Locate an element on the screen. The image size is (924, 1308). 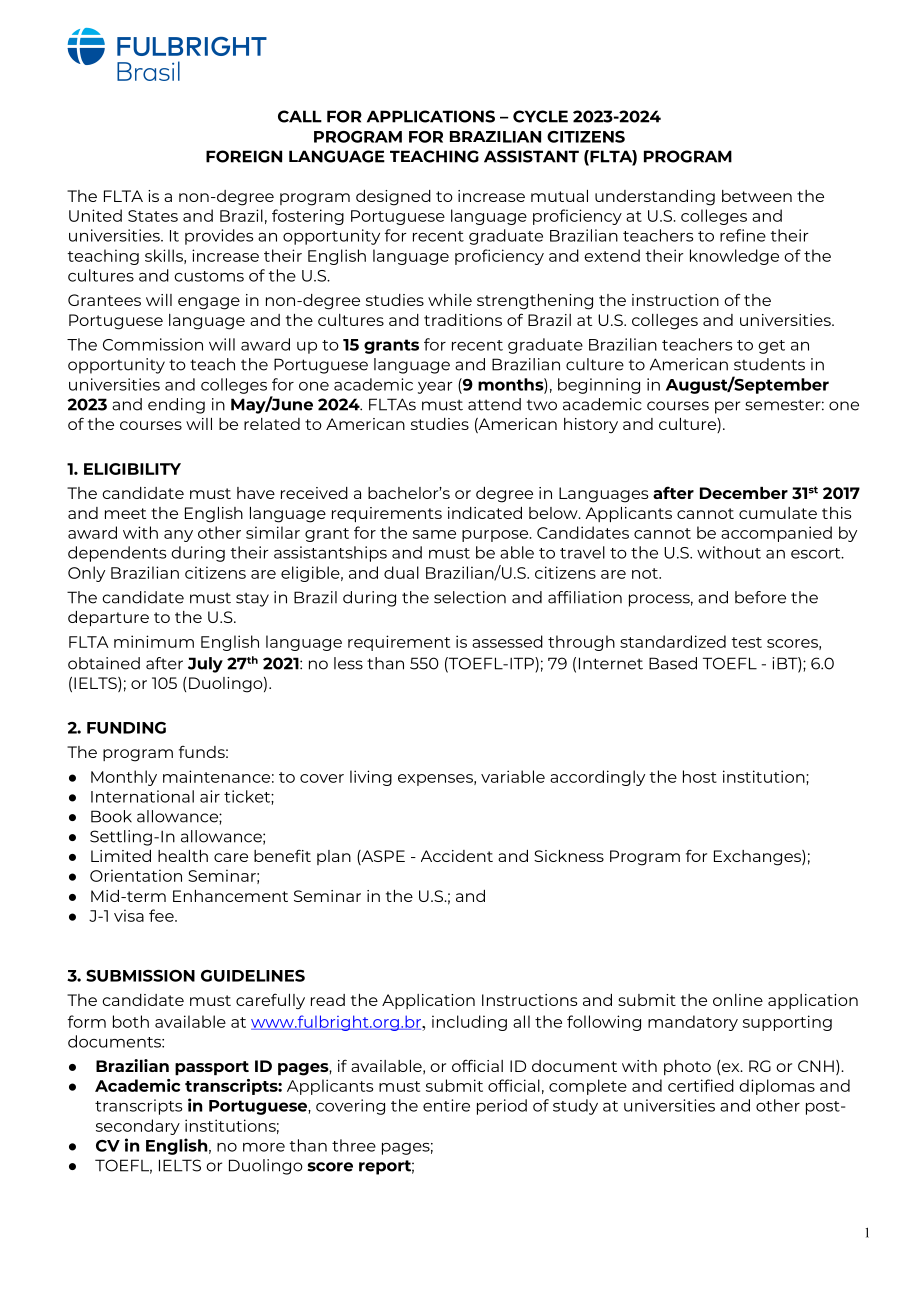
FOREIGN is located at coordinates (244, 156).
